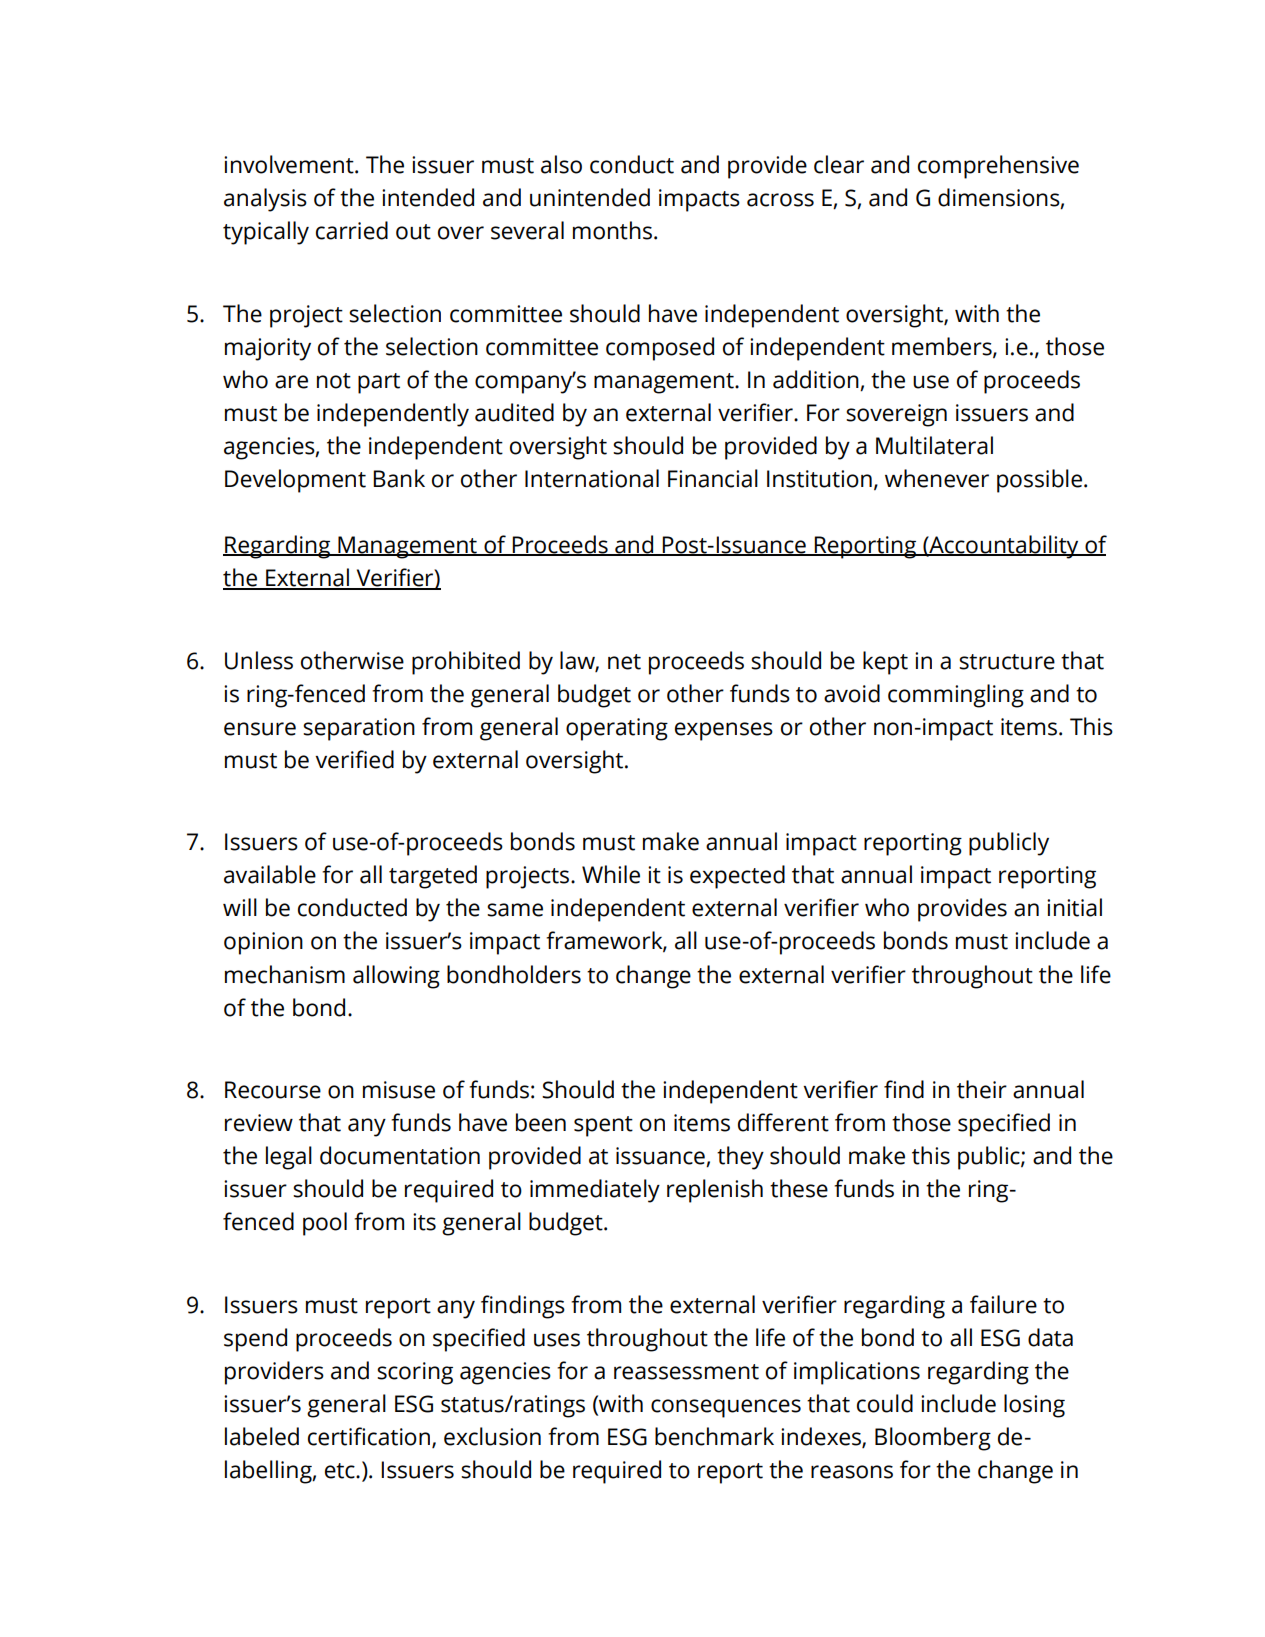 The height and width of the screenshot is (1637, 1265). I want to click on initial, so click(1074, 907).
